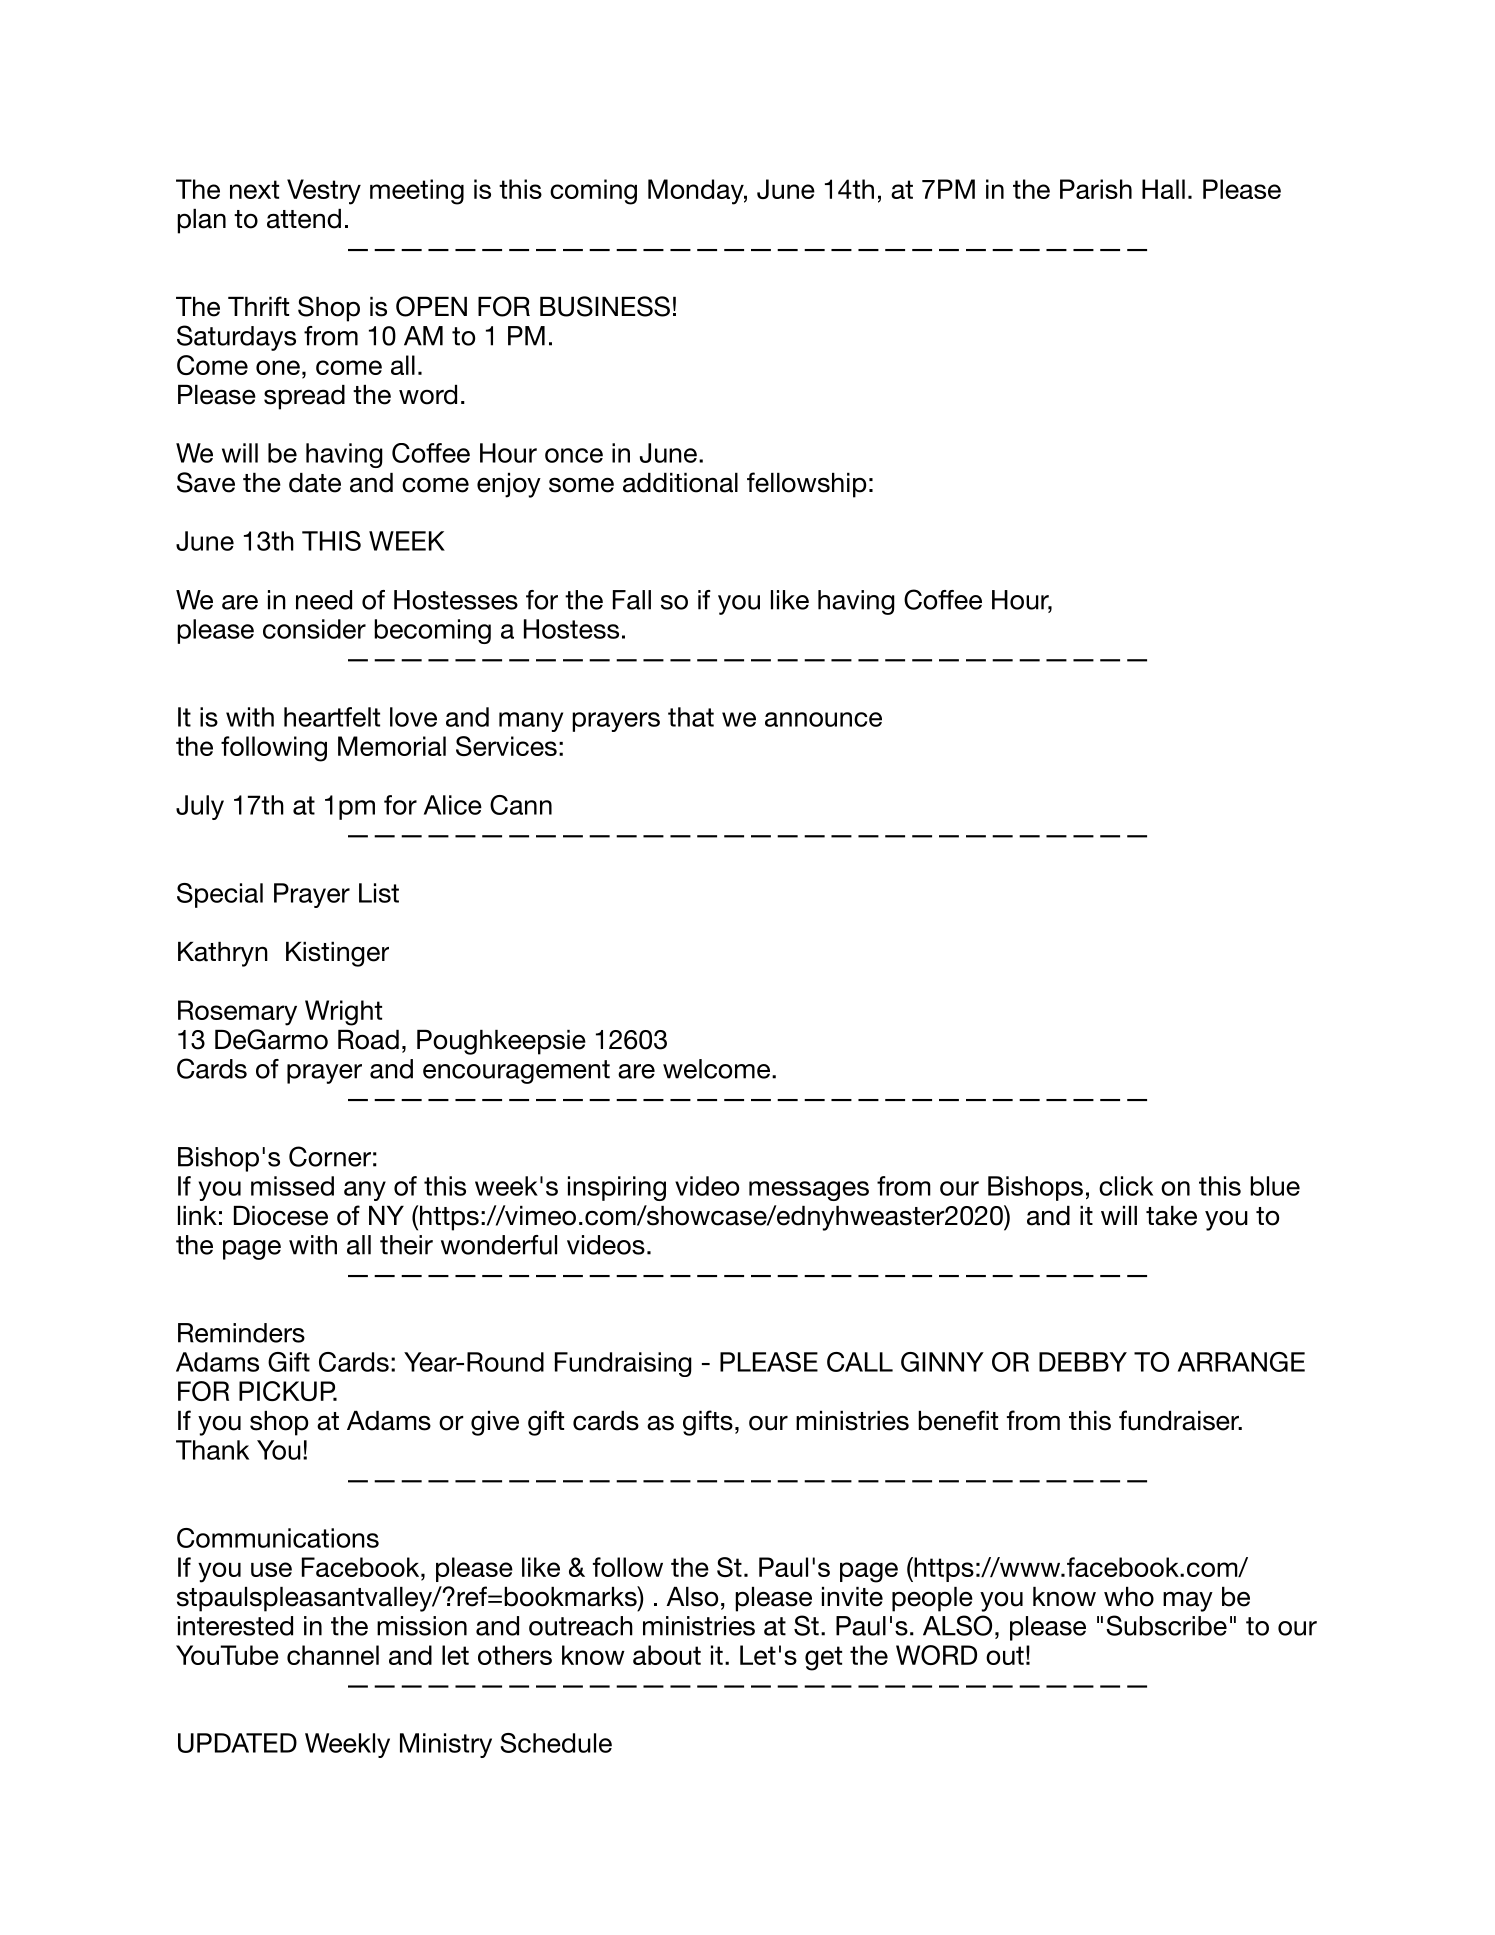 This screenshot has width=1495, height=1935. What do you see at coordinates (516, 1072) in the screenshot?
I see `encouragement` at bounding box center [516, 1072].
